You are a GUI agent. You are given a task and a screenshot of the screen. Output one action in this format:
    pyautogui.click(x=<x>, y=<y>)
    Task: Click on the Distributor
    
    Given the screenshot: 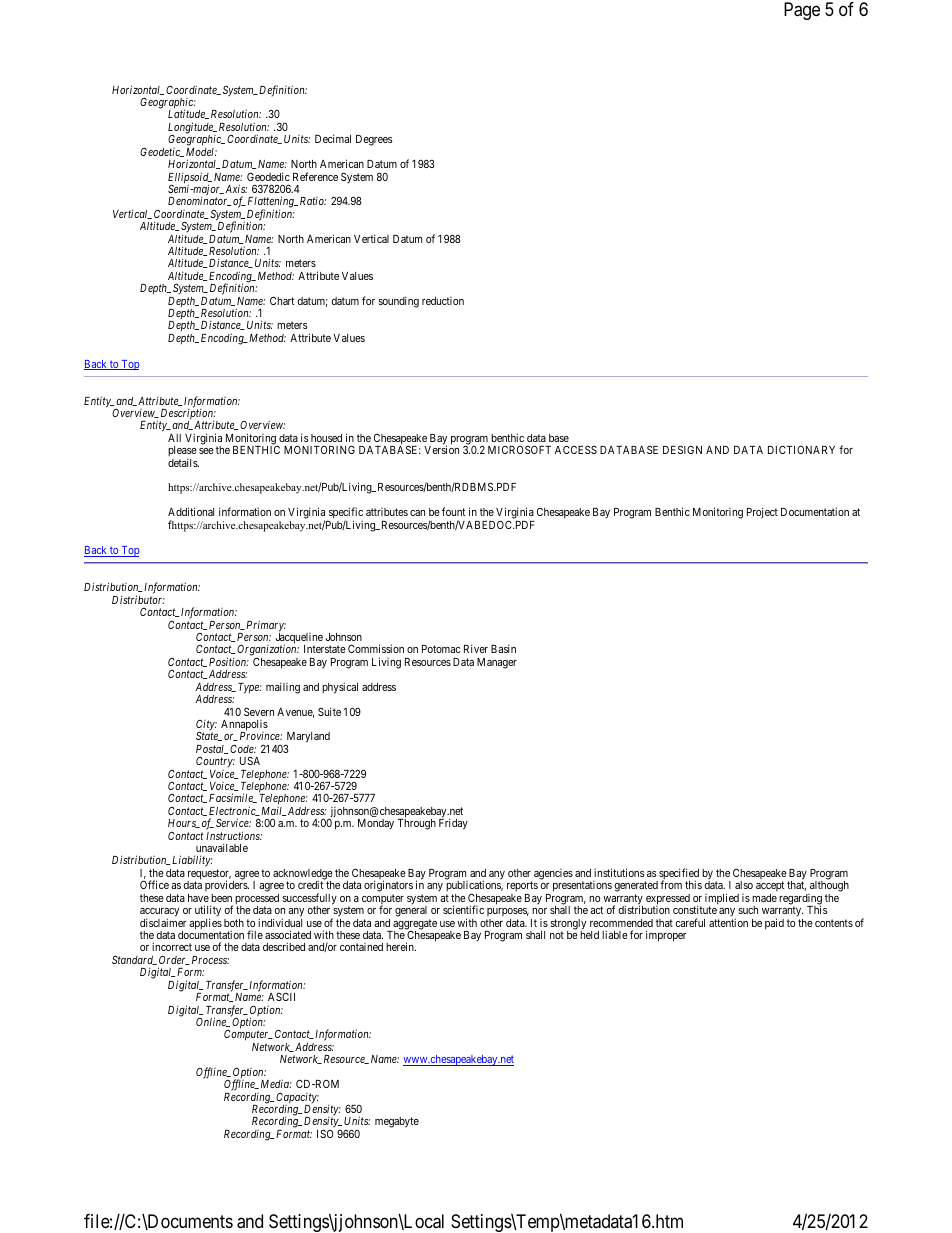 What is the action you would take?
    pyautogui.click(x=138, y=599)
